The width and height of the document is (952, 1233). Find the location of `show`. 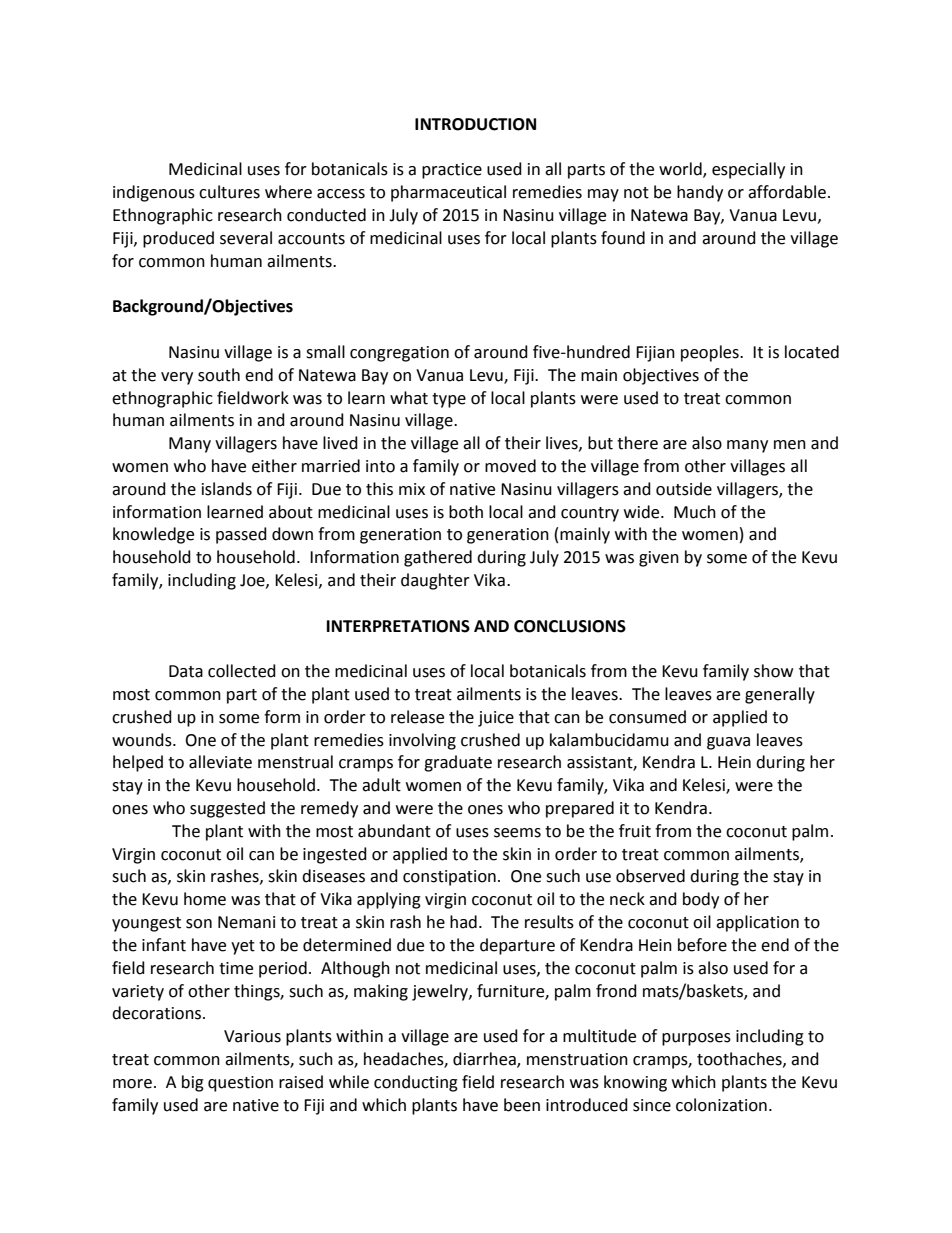

show is located at coordinates (773, 671).
